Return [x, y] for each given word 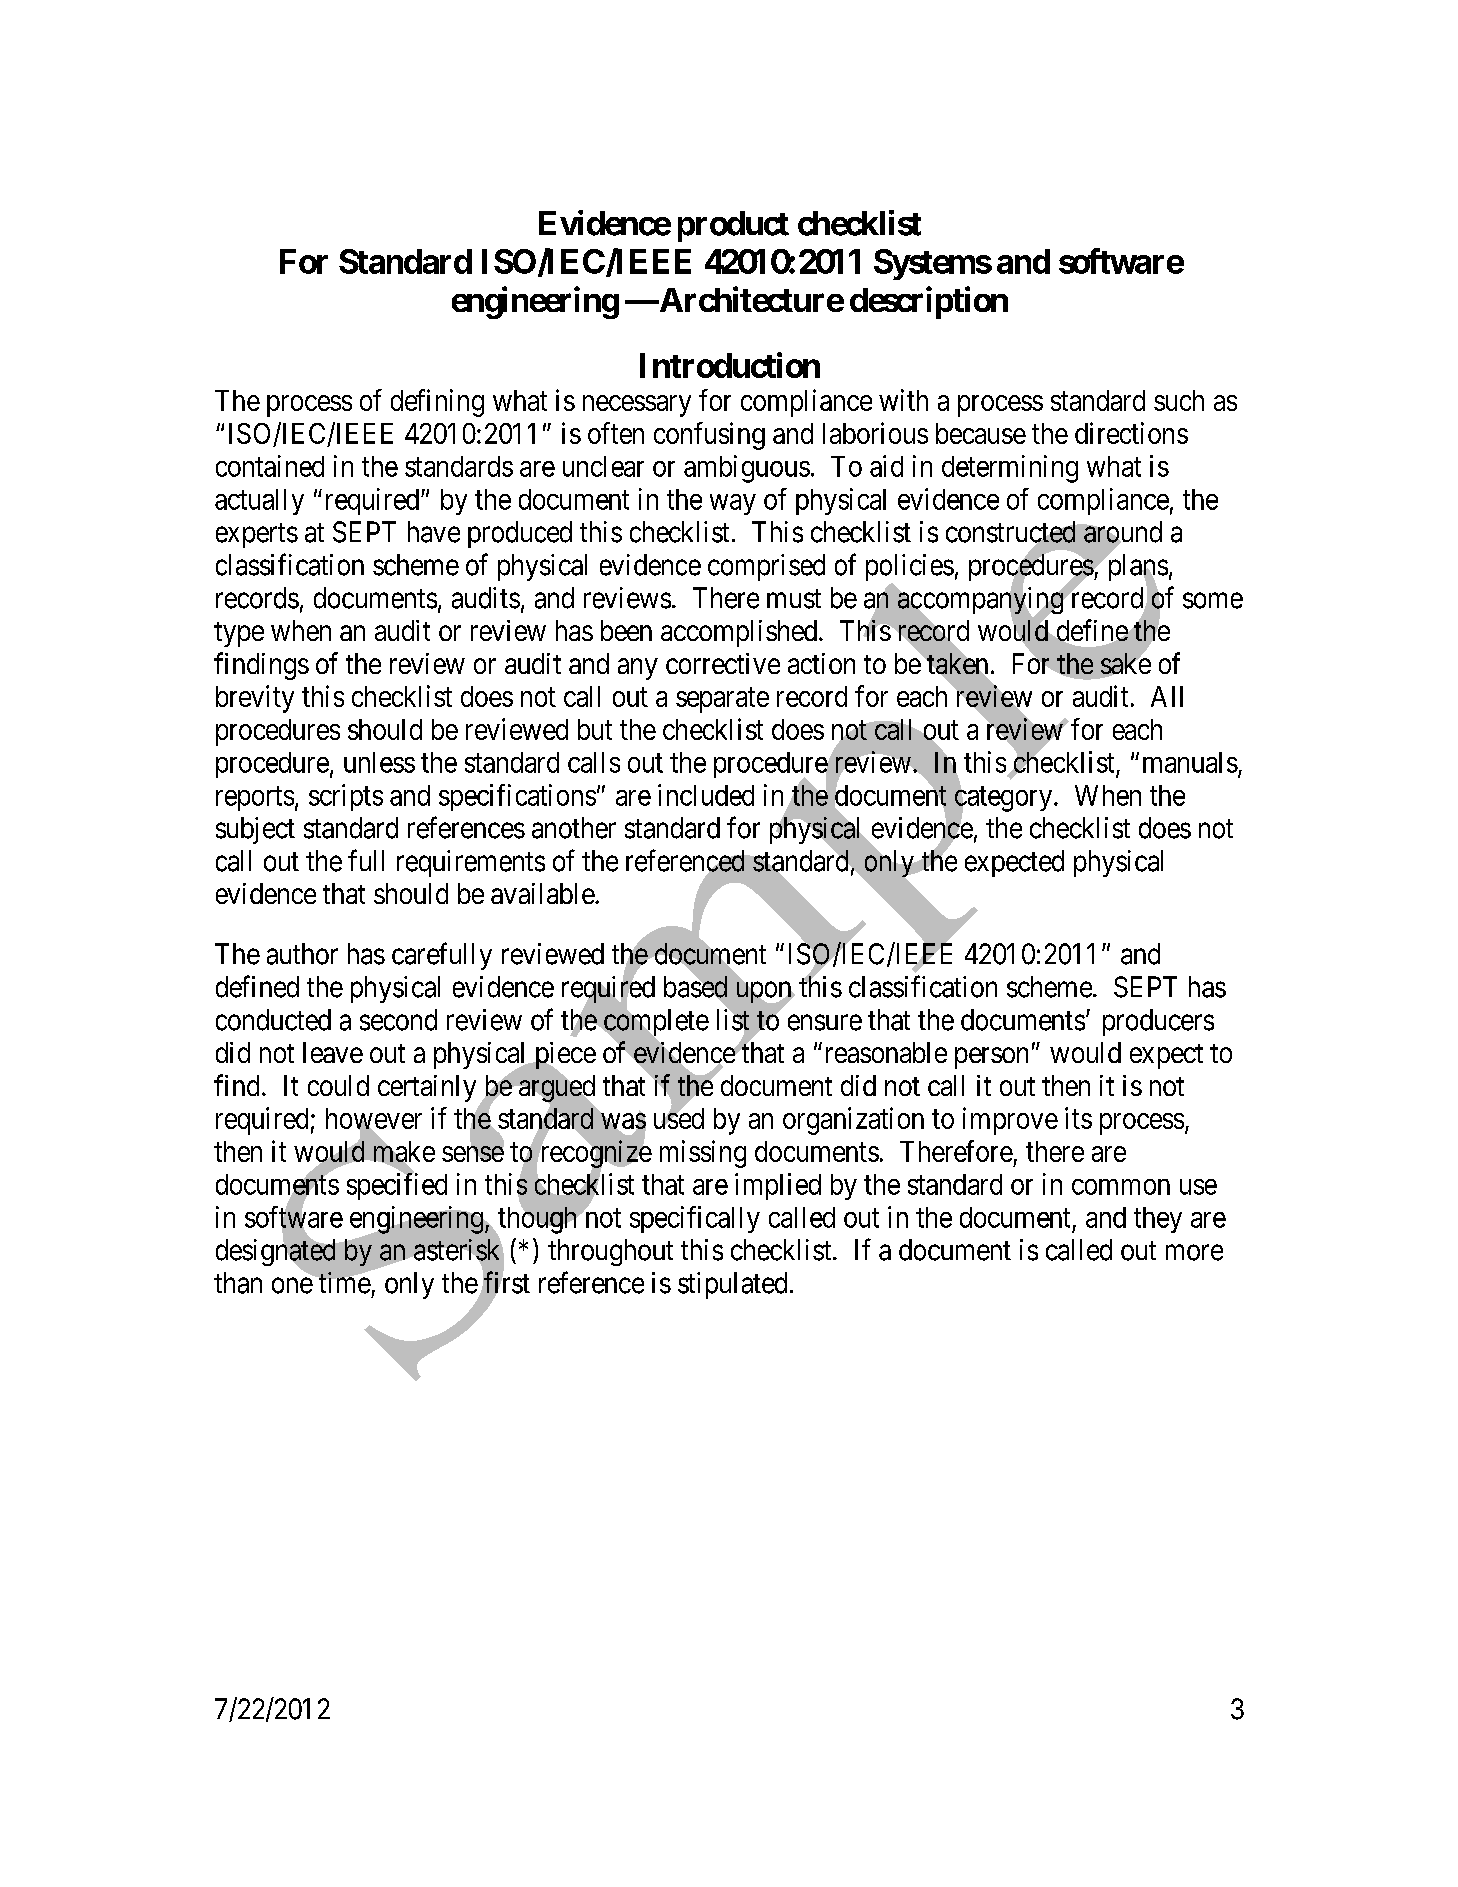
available [543, 893]
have [434, 532]
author [302, 954]
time [345, 1283]
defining [437, 403]
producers [1158, 1022]
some [1213, 601]
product [733, 226]
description [929, 302]
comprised [766, 567]
